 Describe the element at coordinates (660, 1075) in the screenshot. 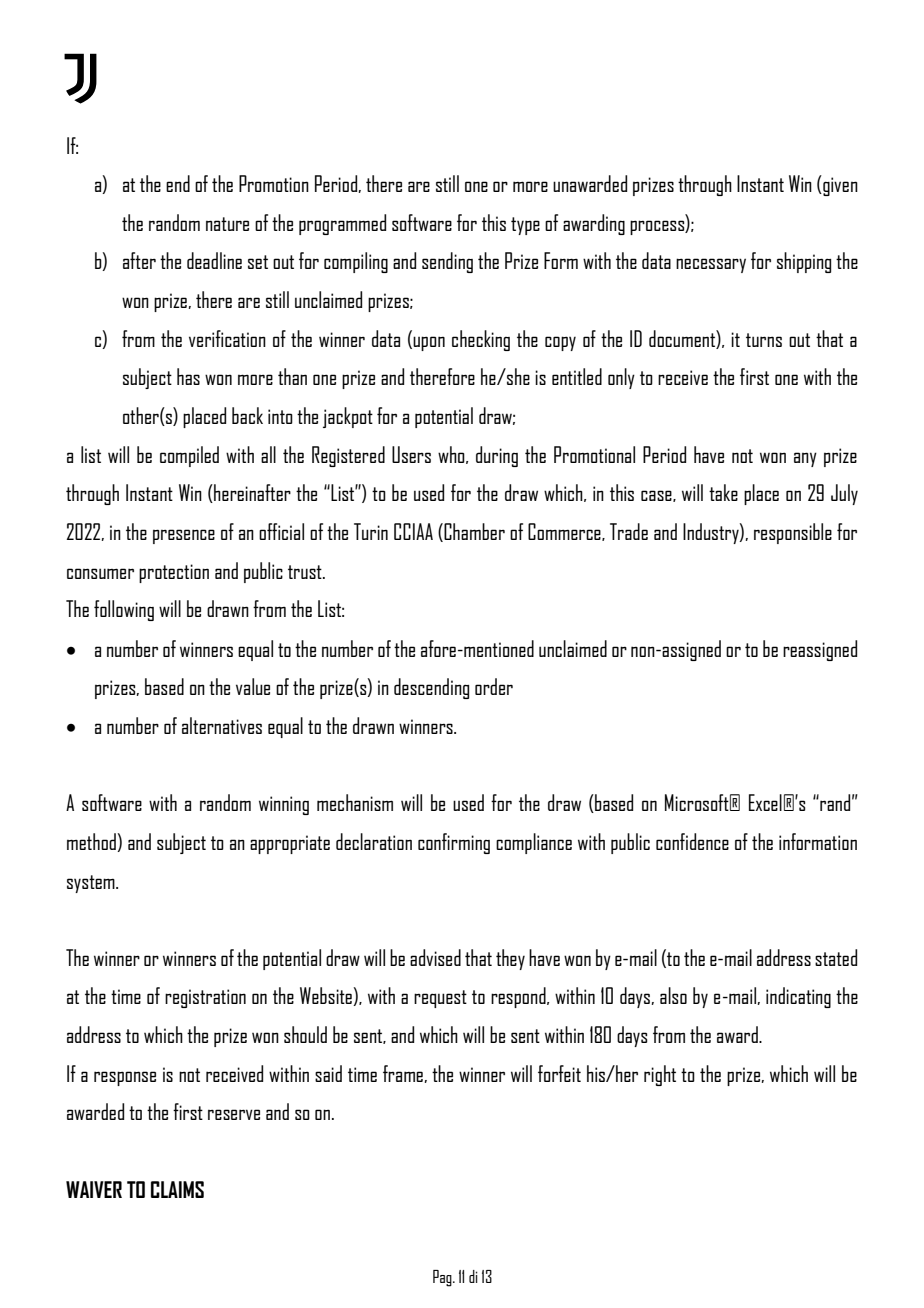

I see `right` at that location.
